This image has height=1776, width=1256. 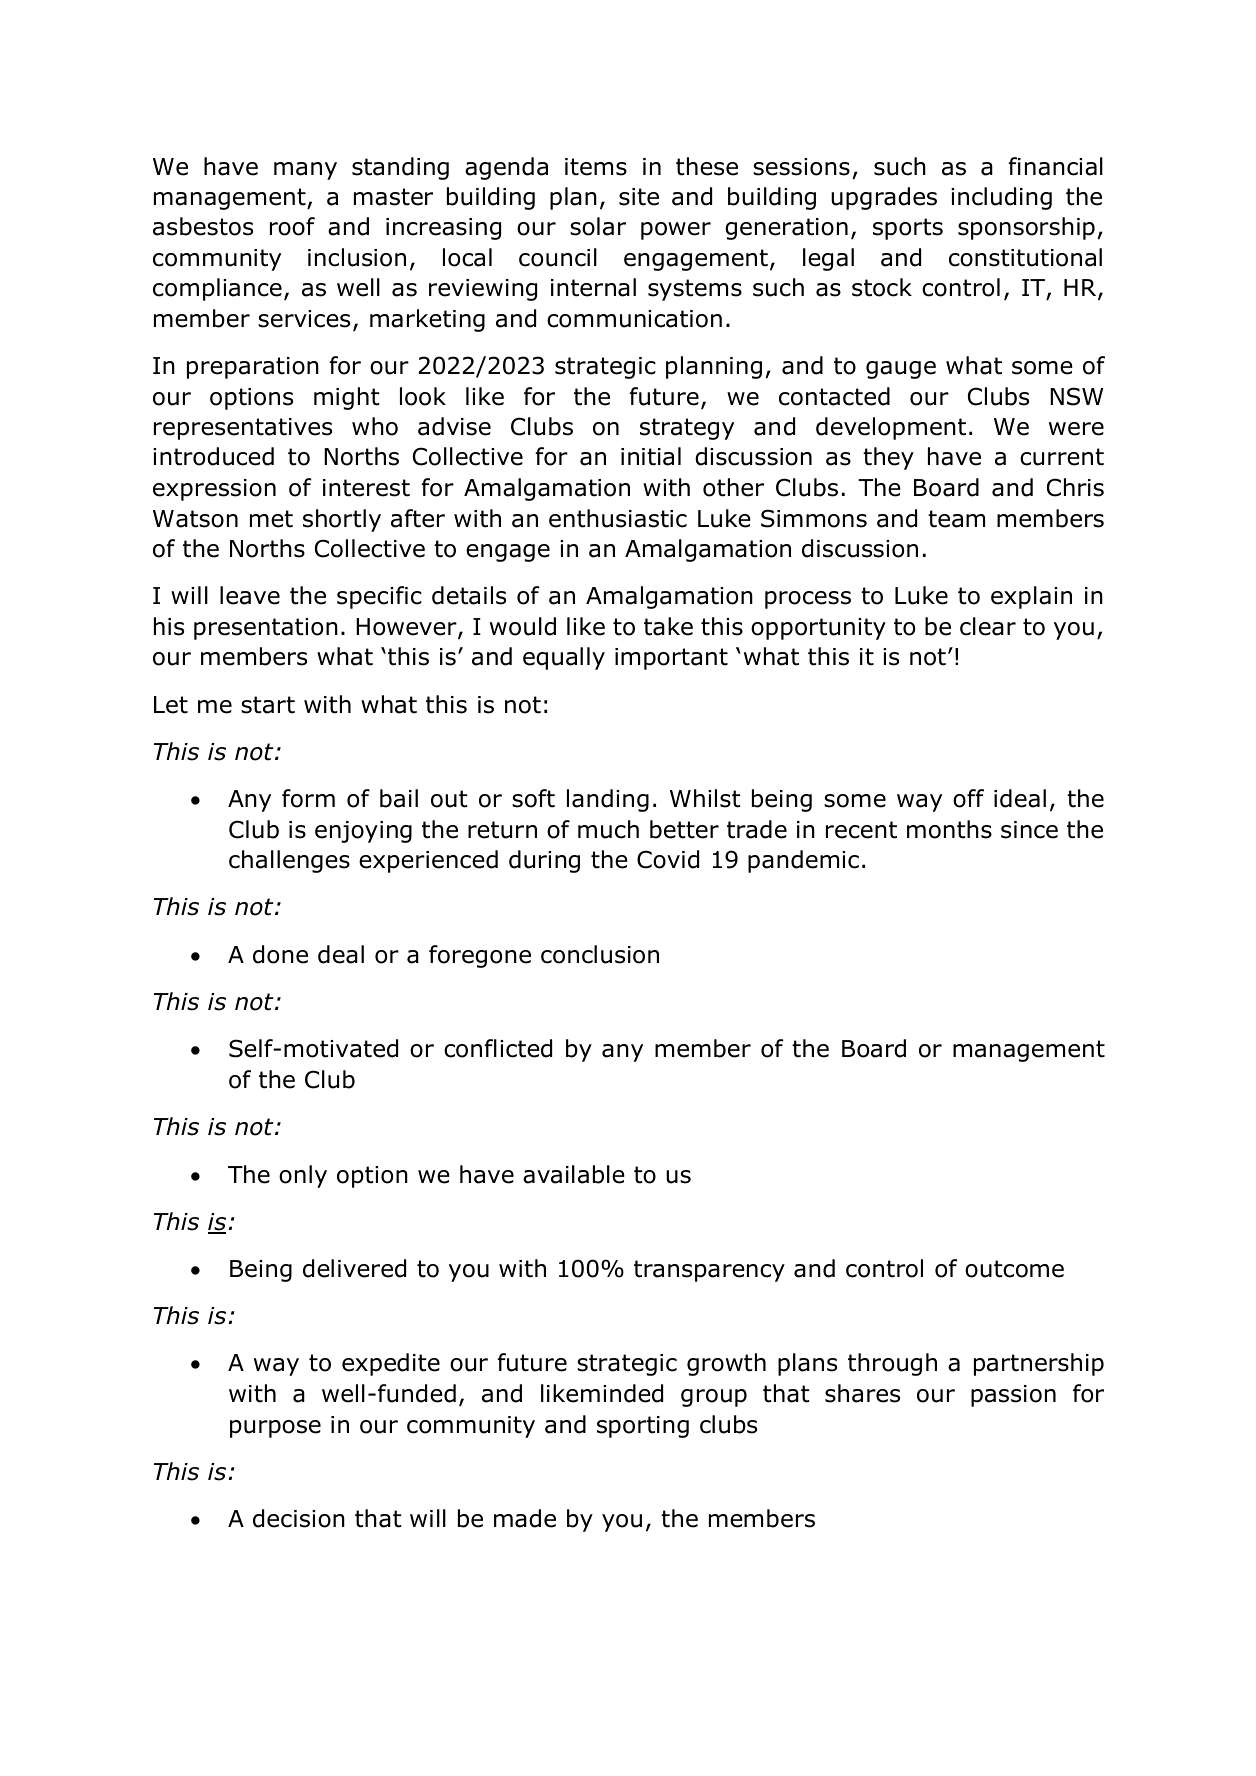 I want to click on sporting, so click(x=643, y=1427).
